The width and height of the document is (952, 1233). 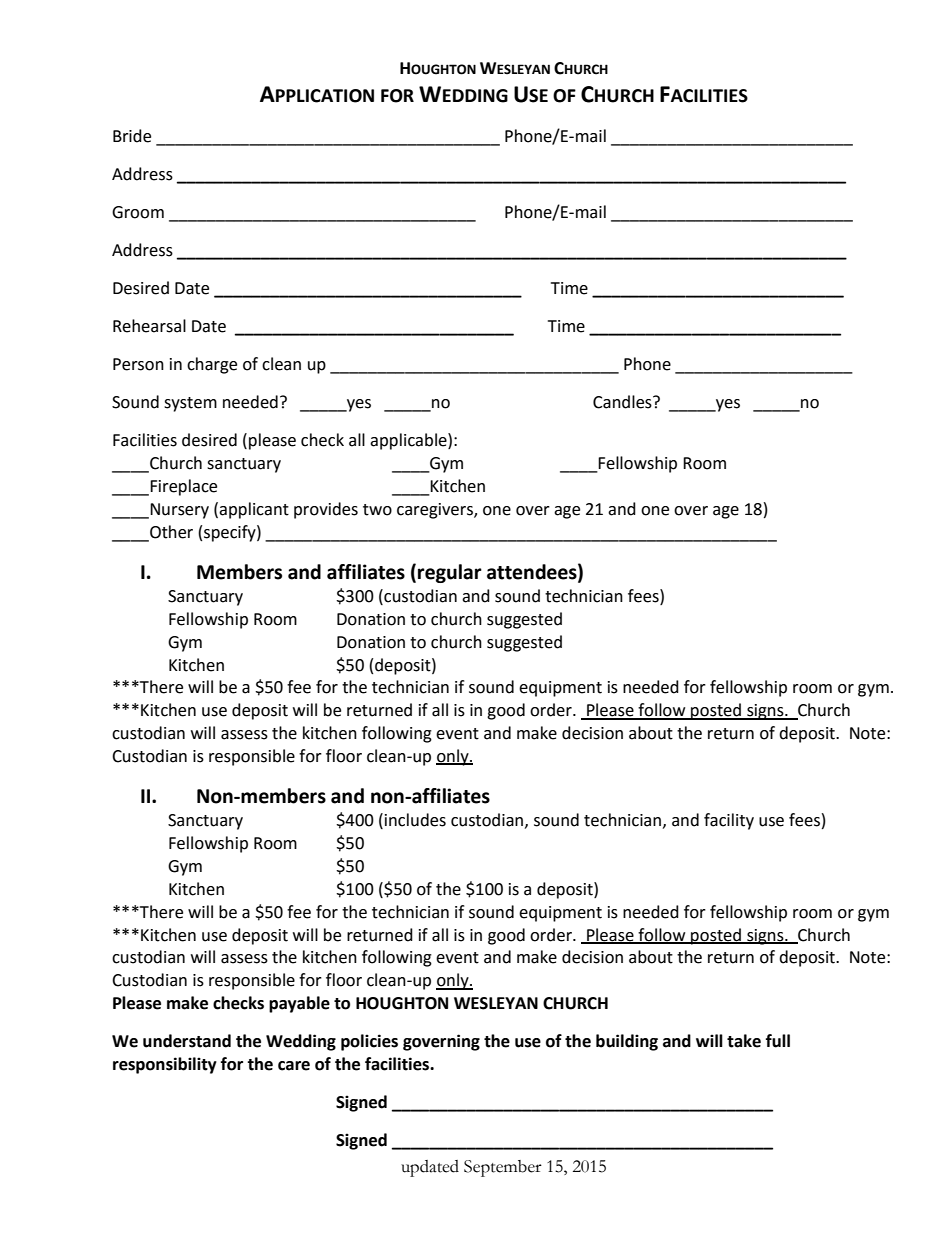 I want to click on two, so click(x=377, y=510).
